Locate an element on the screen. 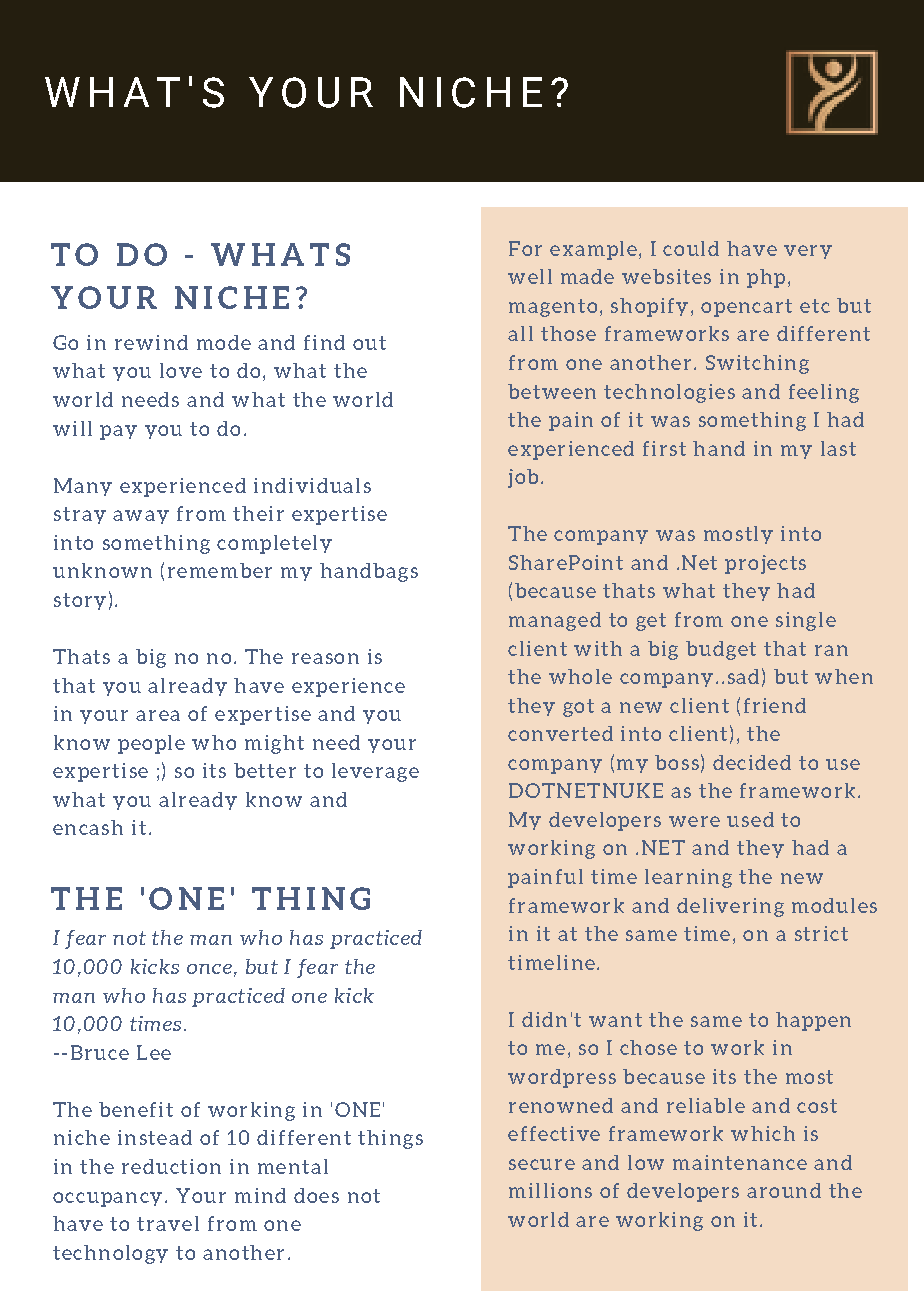  millions is located at coordinates (550, 1190).
